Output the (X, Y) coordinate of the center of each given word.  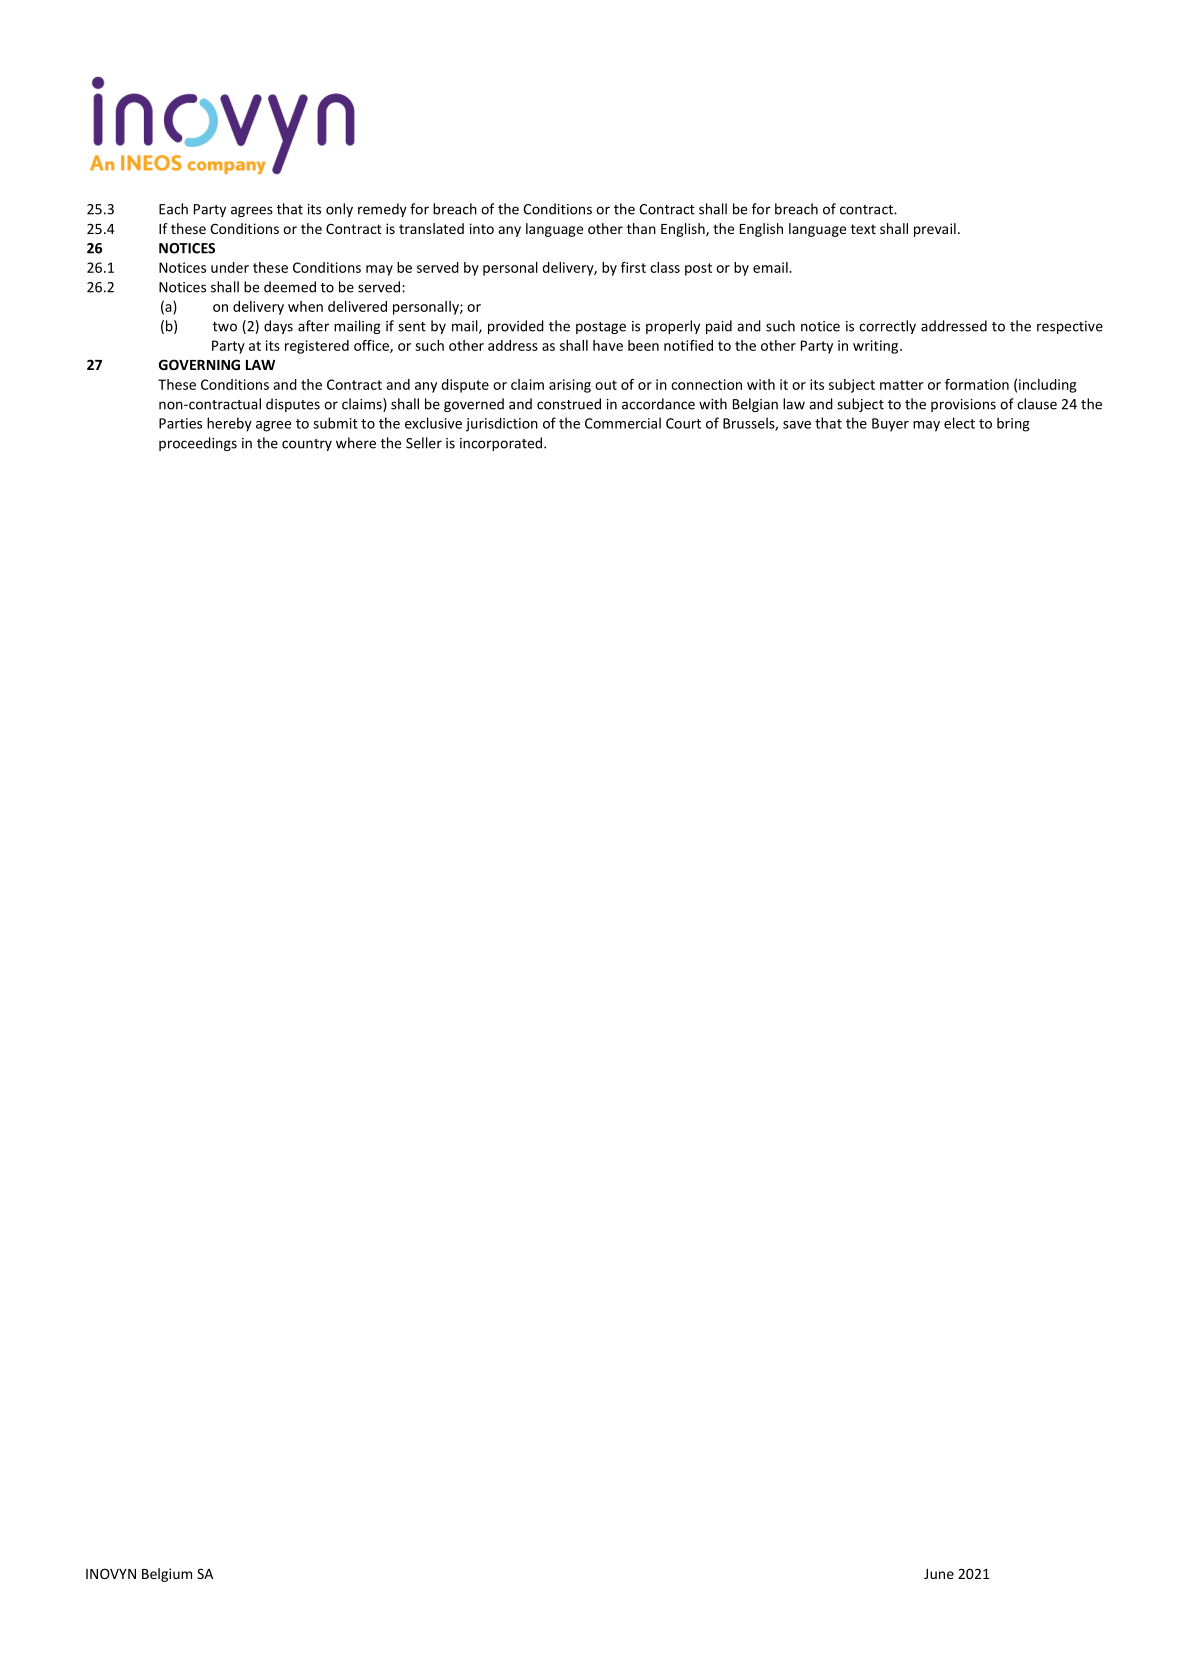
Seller (424, 443)
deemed (290, 287)
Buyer (890, 425)
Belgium (167, 1575)
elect (959, 423)
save (797, 425)
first (633, 267)
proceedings (198, 444)
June (939, 1574)
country (307, 445)
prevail (935, 230)
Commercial (623, 423)
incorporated (502, 444)
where (356, 443)
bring (1013, 424)
